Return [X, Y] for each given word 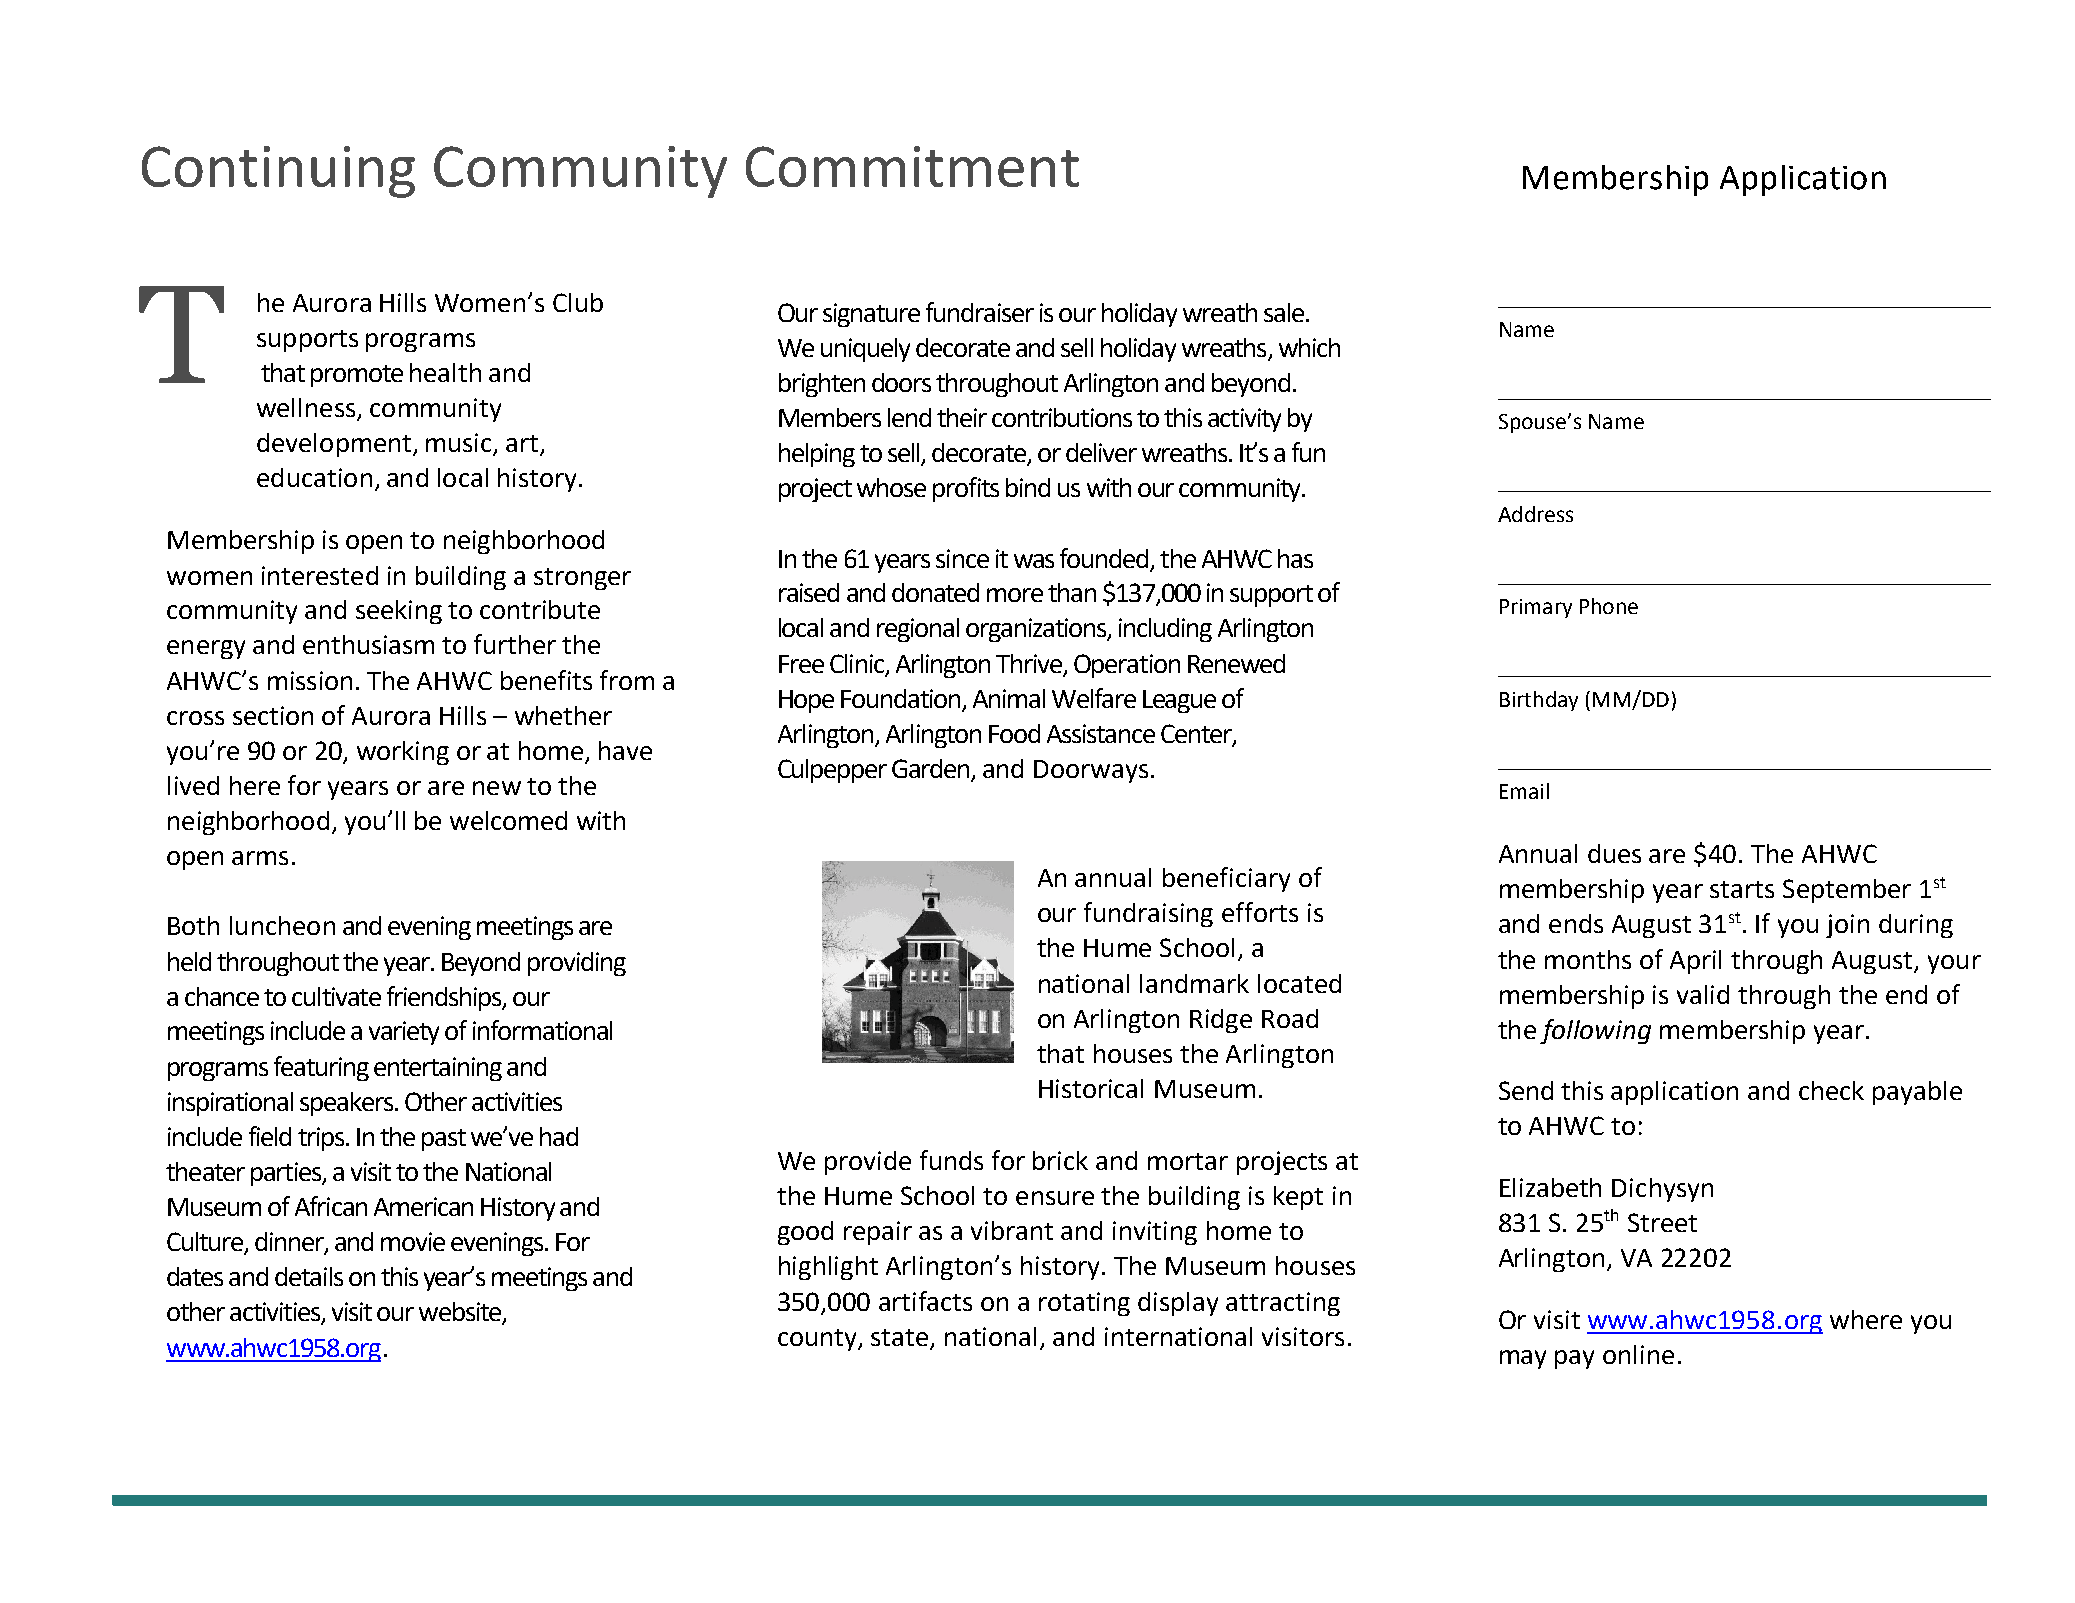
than [1072, 592]
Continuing [278, 172]
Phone [1609, 606]
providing [577, 964]
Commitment [912, 166]
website [461, 1313]
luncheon [282, 925]
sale [1284, 312]
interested [320, 575]
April [1695, 962]
